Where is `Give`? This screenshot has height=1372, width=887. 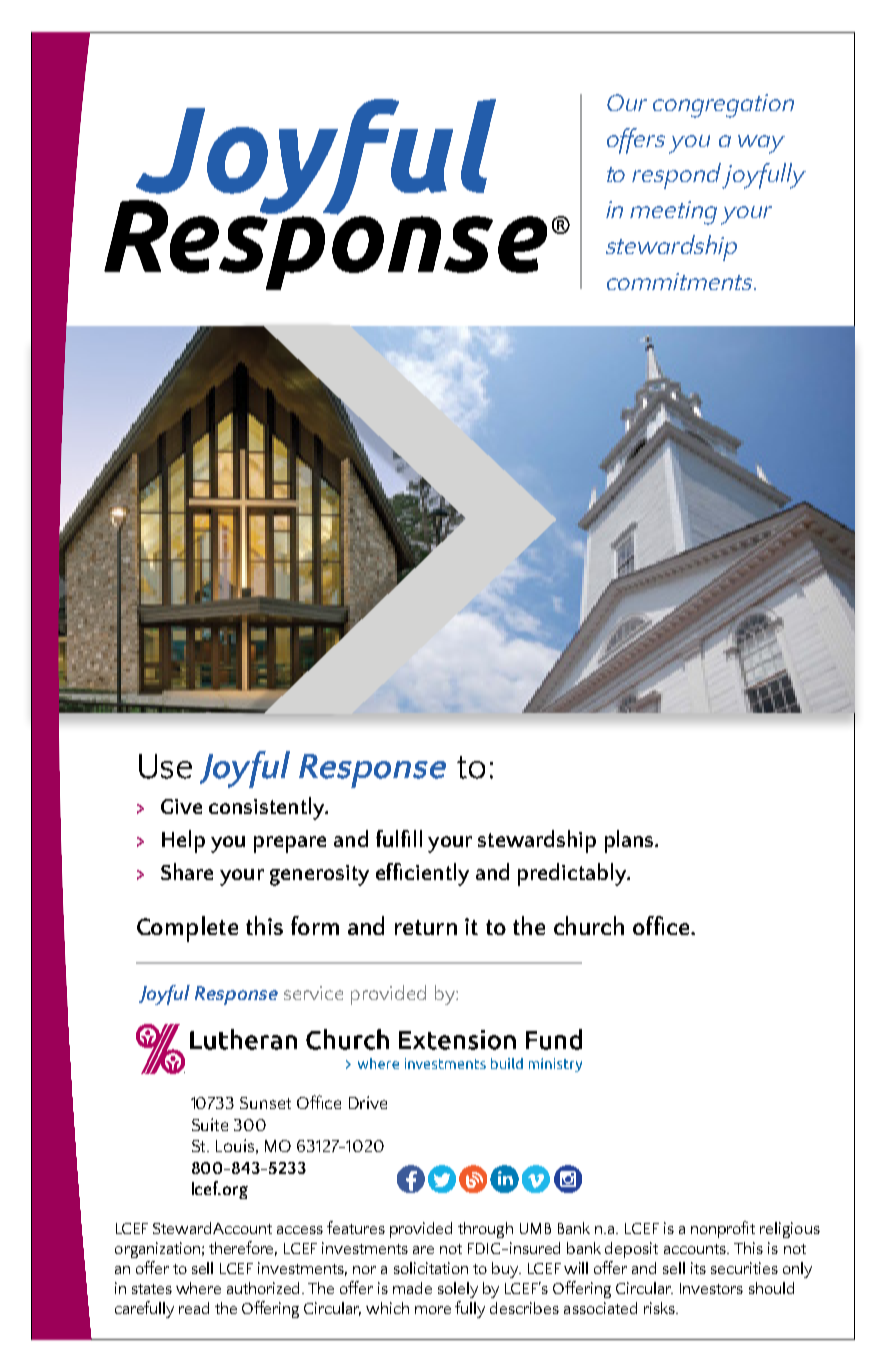
Give is located at coordinates (181, 806).
